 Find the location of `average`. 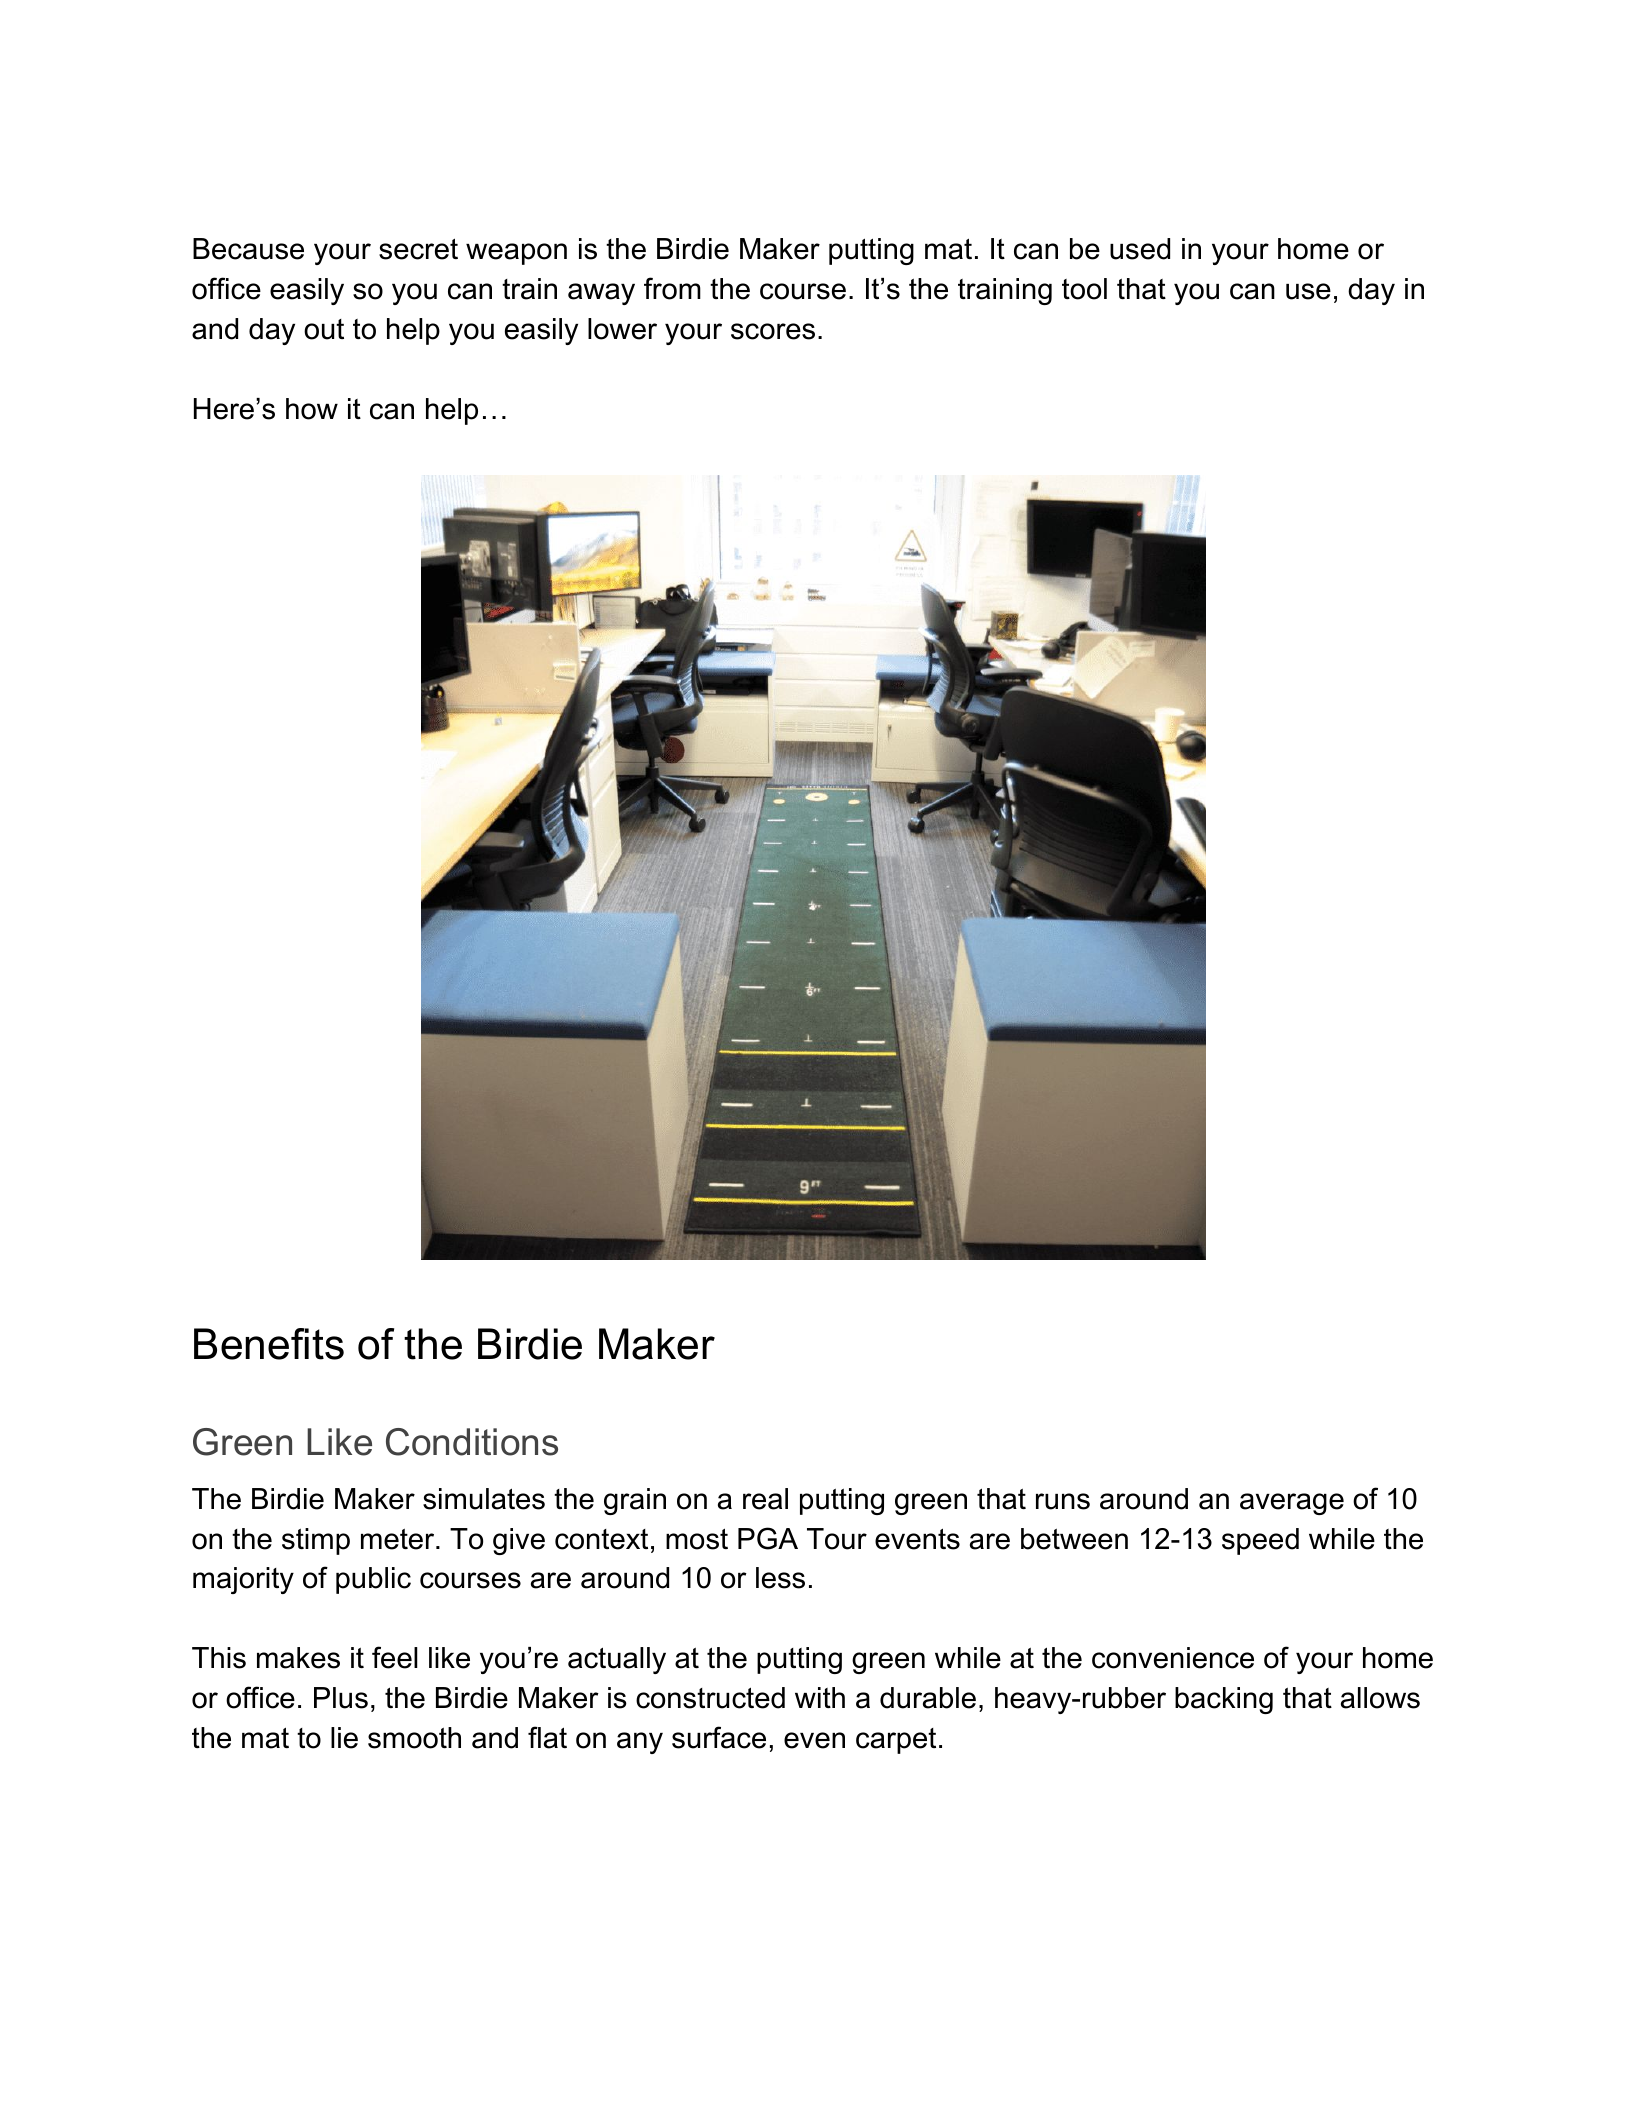

average is located at coordinates (1292, 1504).
